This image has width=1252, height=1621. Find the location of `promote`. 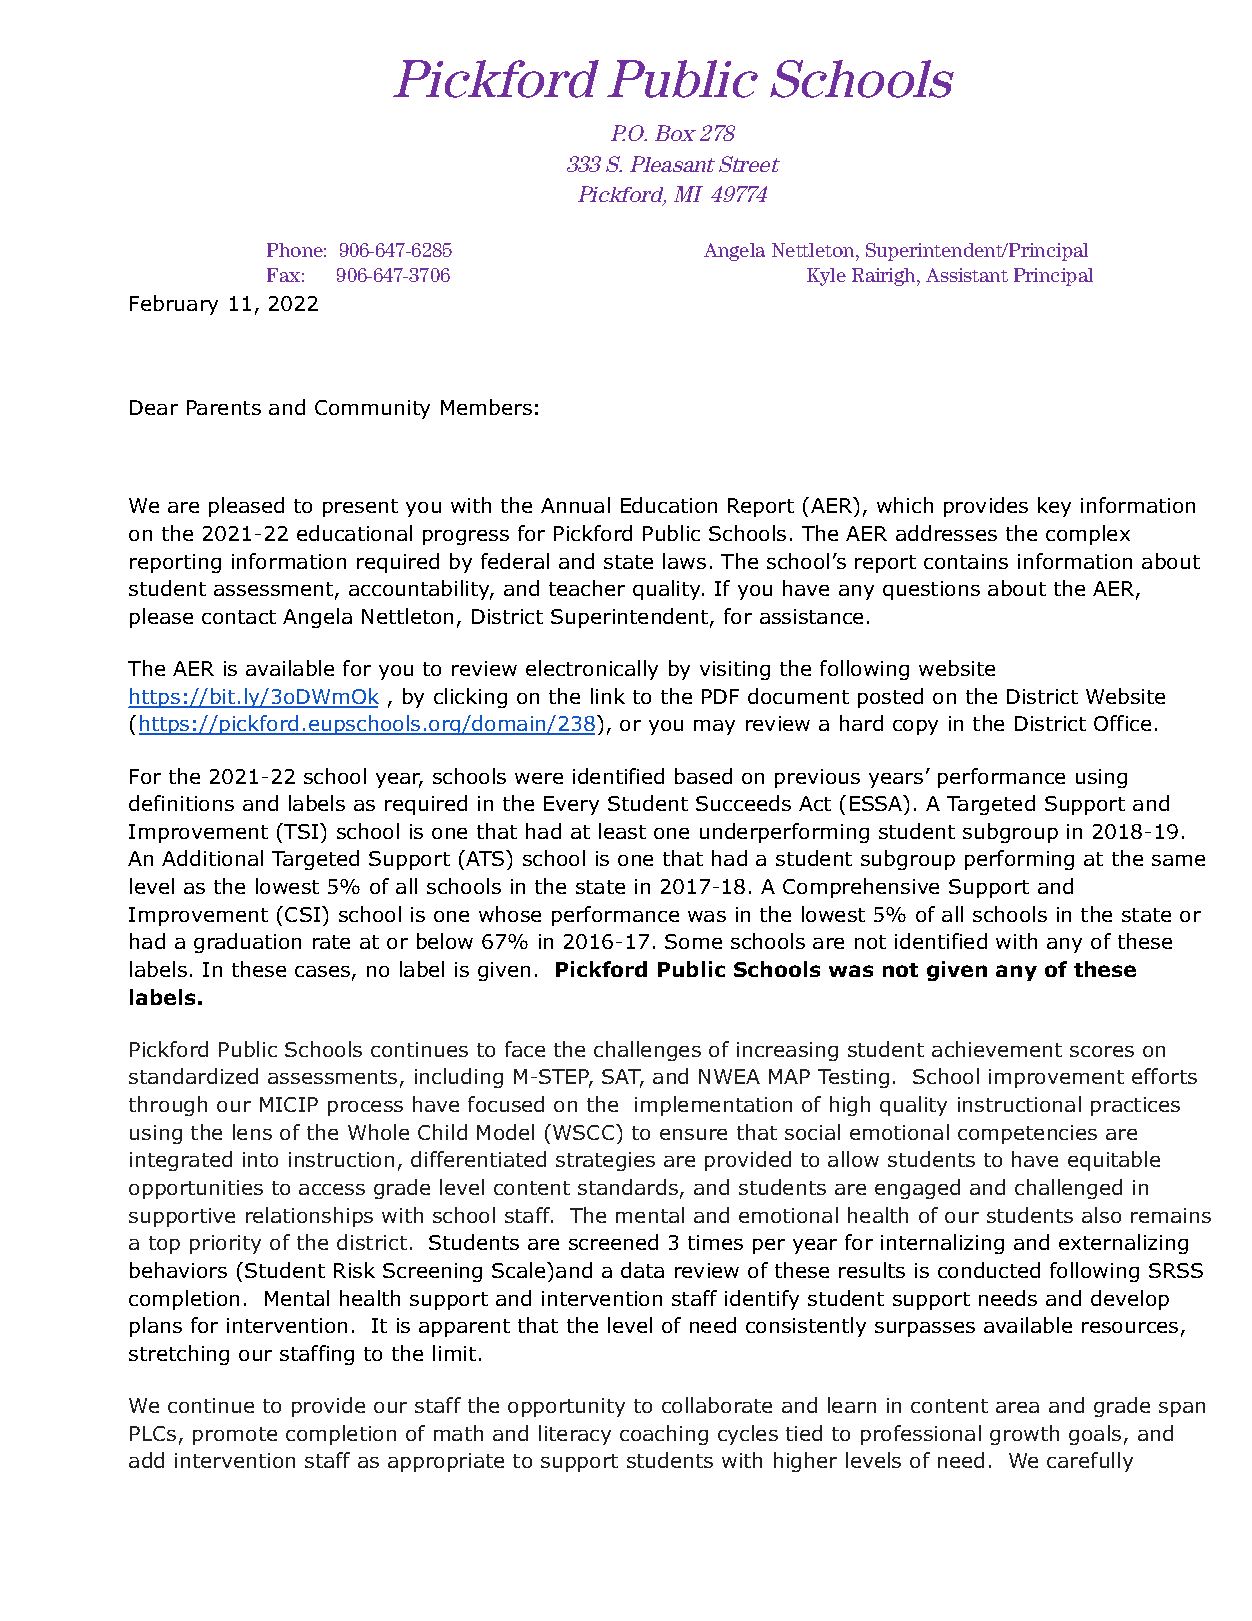

promote is located at coordinates (235, 1436).
